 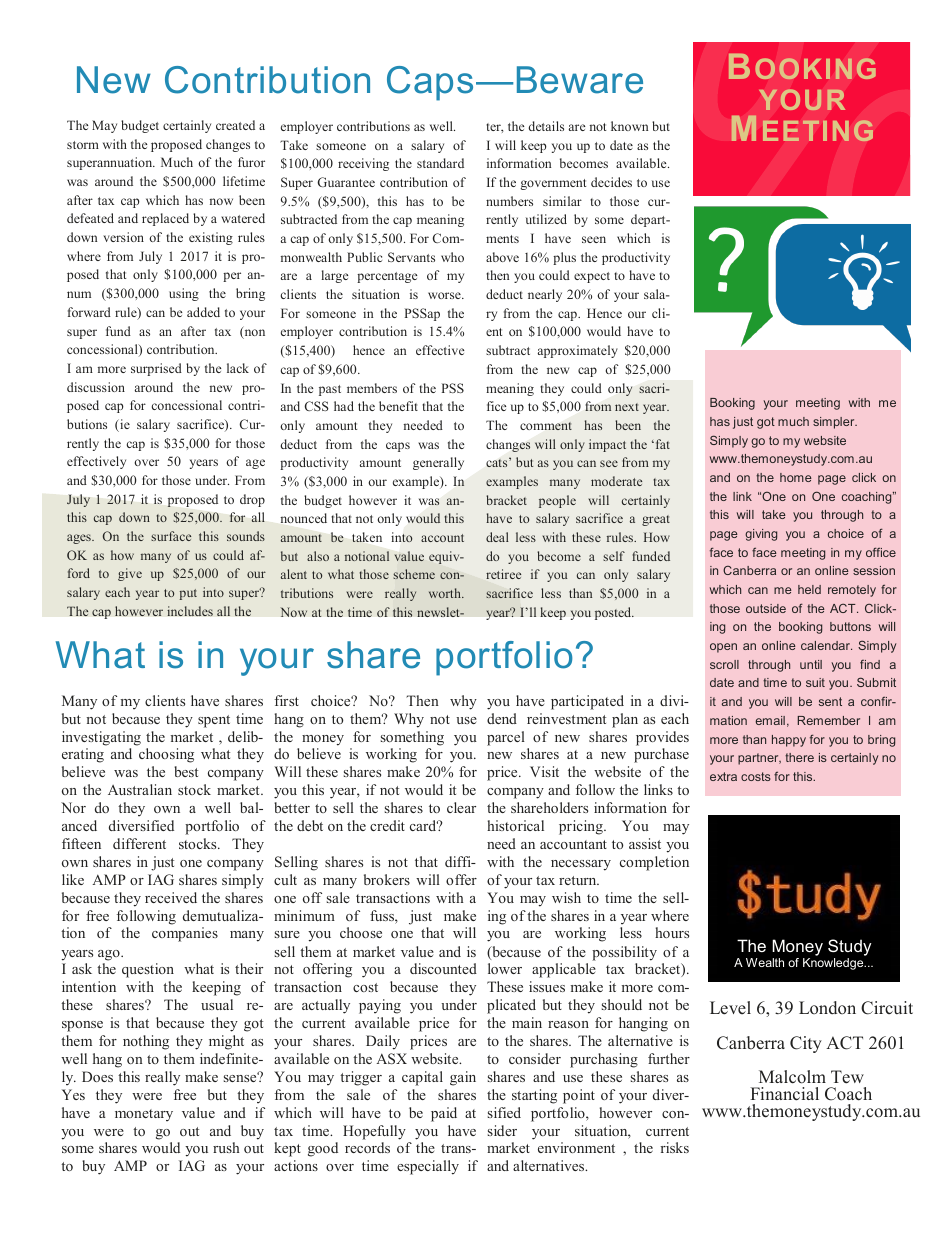 What do you see at coordinates (629, 126) in the image?
I see `known` at bounding box center [629, 126].
